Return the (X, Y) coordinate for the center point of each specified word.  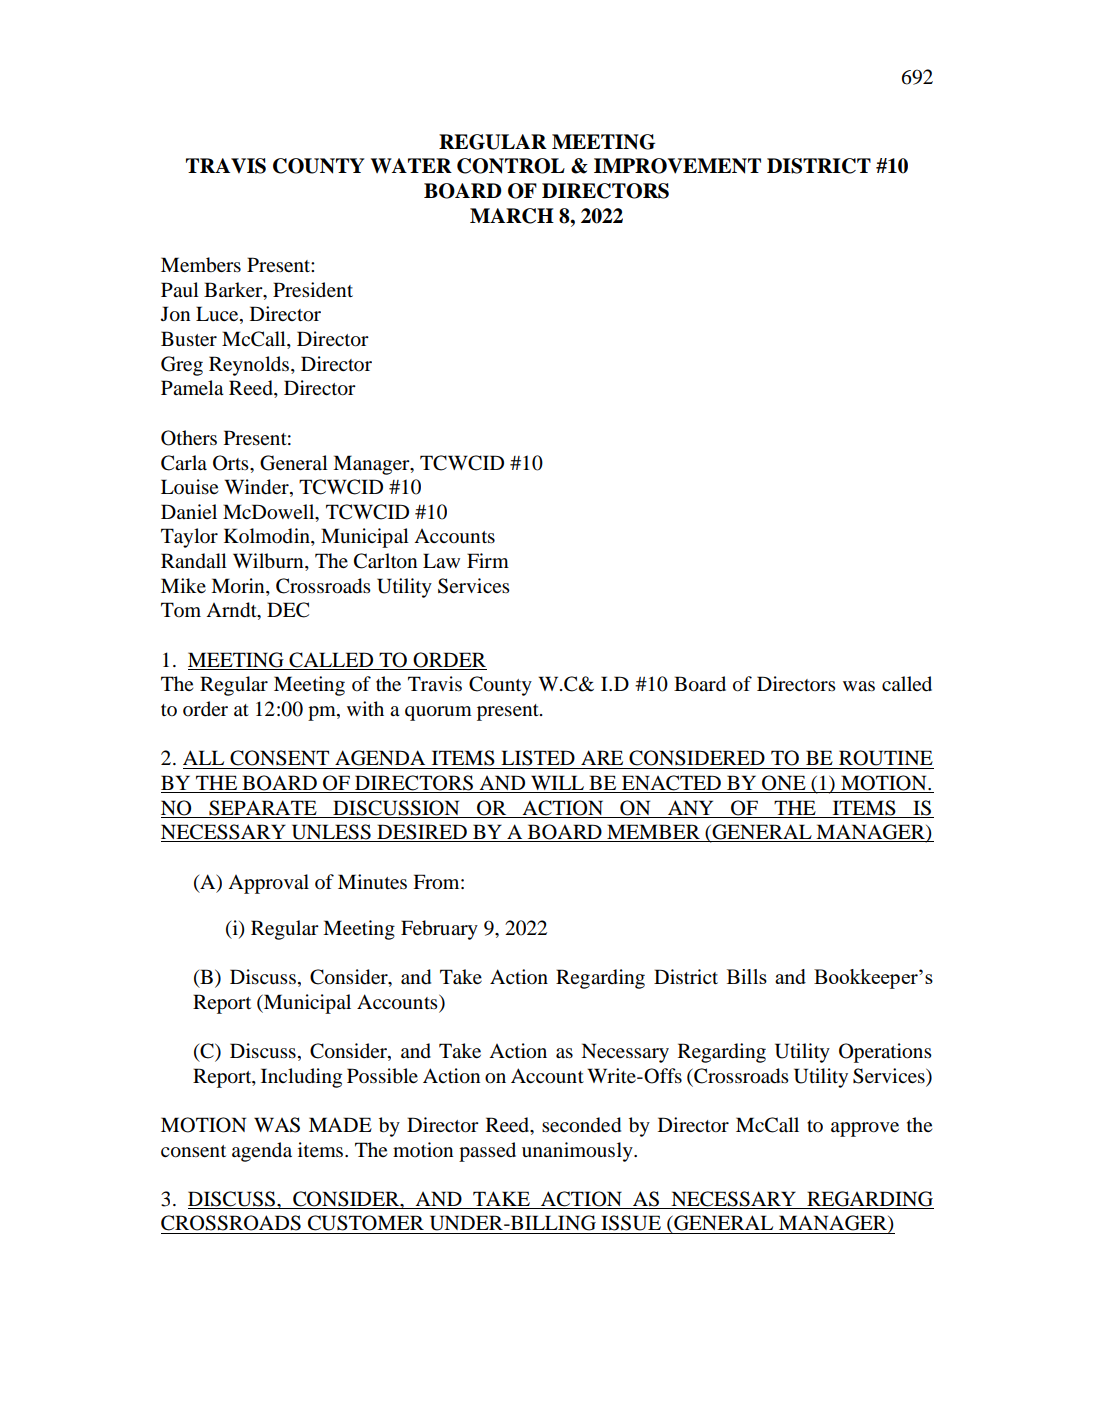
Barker (234, 290)
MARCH (512, 216)
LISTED (538, 758)
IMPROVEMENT (677, 166)
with (365, 708)
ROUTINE (886, 758)
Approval (268, 884)
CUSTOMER (366, 1223)
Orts (232, 463)
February (439, 930)
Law (441, 561)
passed (487, 1152)
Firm (488, 560)
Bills (747, 976)
